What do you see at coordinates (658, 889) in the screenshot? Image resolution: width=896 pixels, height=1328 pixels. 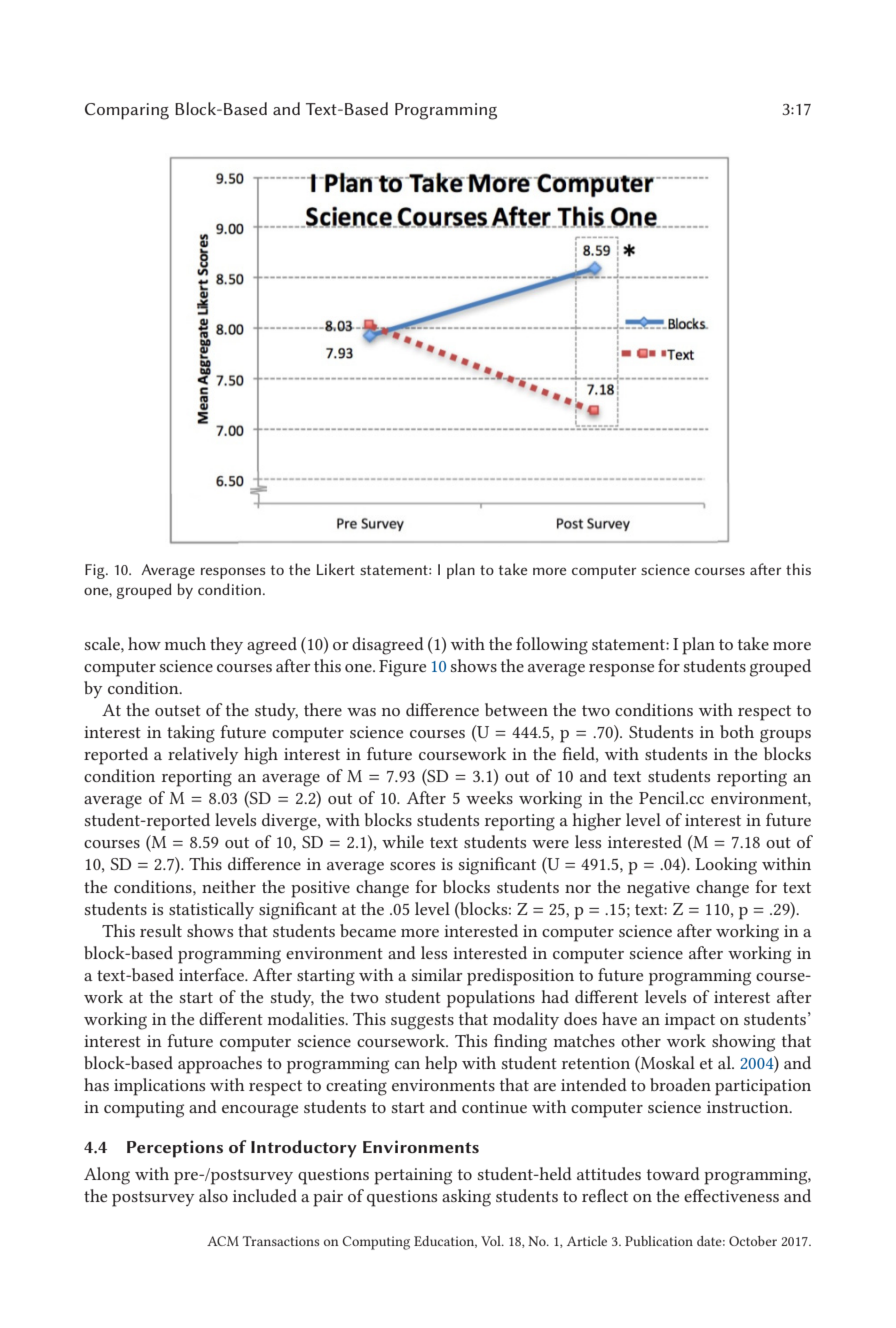 I see `negative` at bounding box center [658, 889].
